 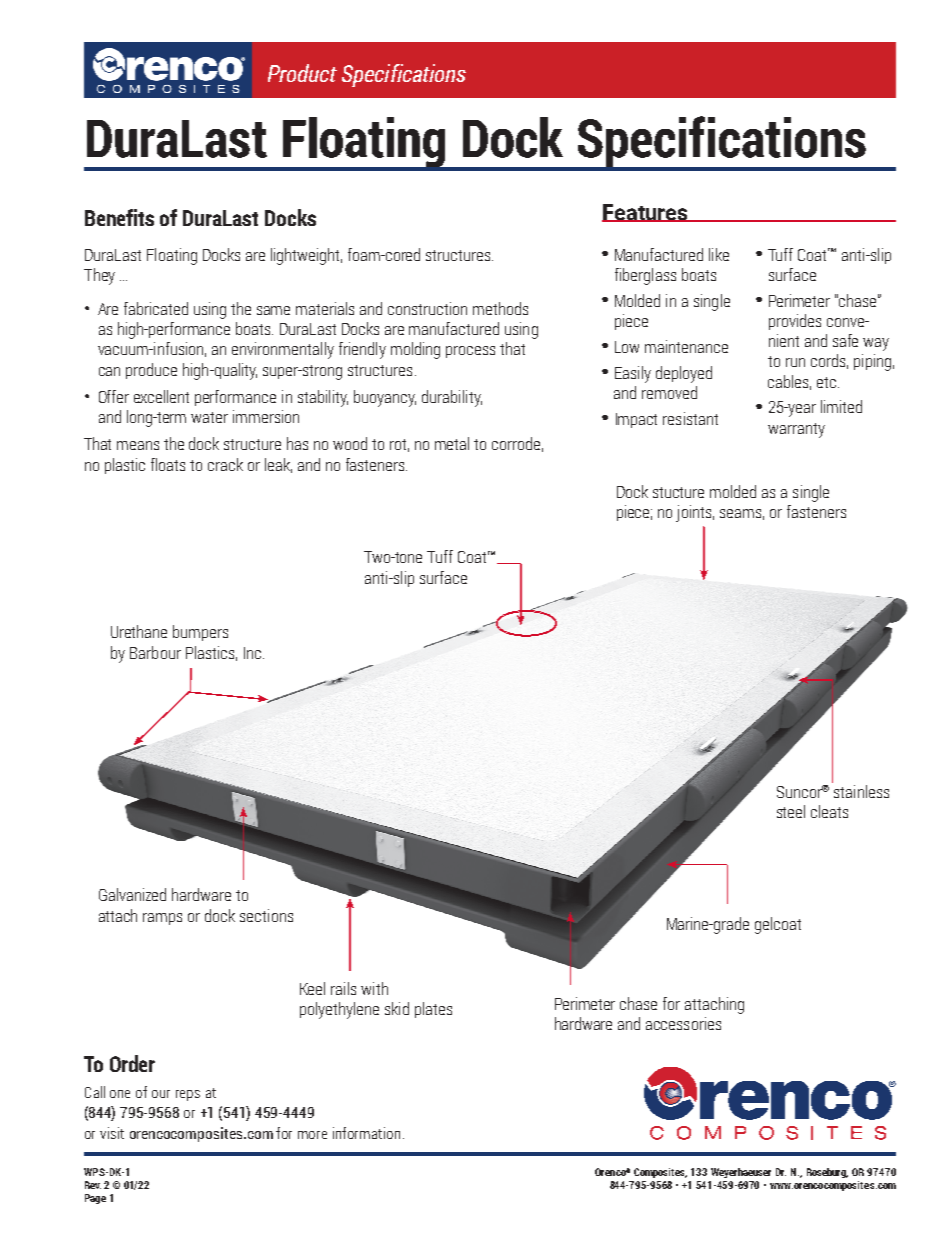 I want to click on like, so click(x=719, y=254).
